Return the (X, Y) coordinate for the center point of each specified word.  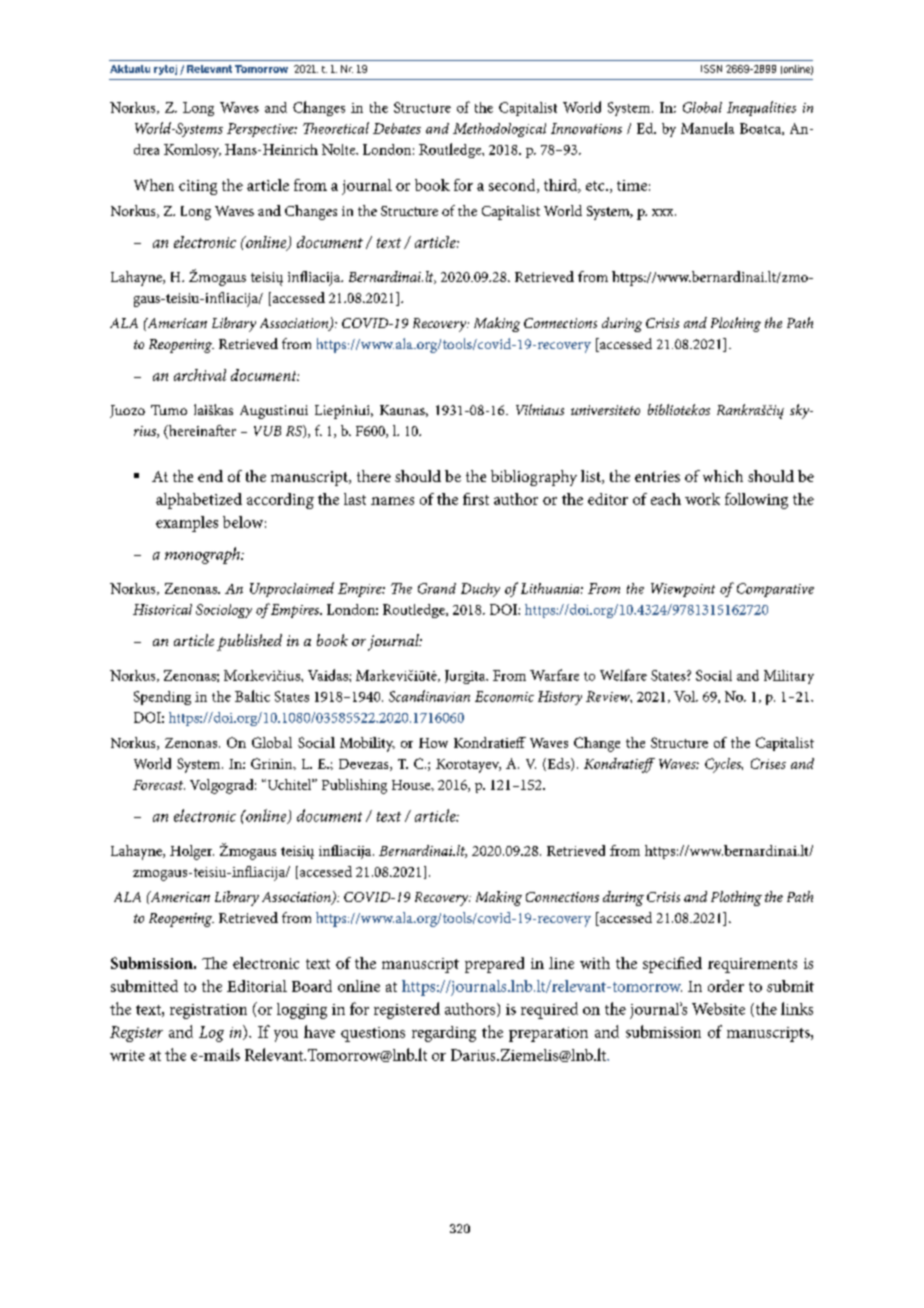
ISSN (711, 69)
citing (198, 187)
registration (208, 1011)
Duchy (480, 590)
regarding (444, 1034)
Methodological (499, 130)
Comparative (775, 590)
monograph (203, 555)
